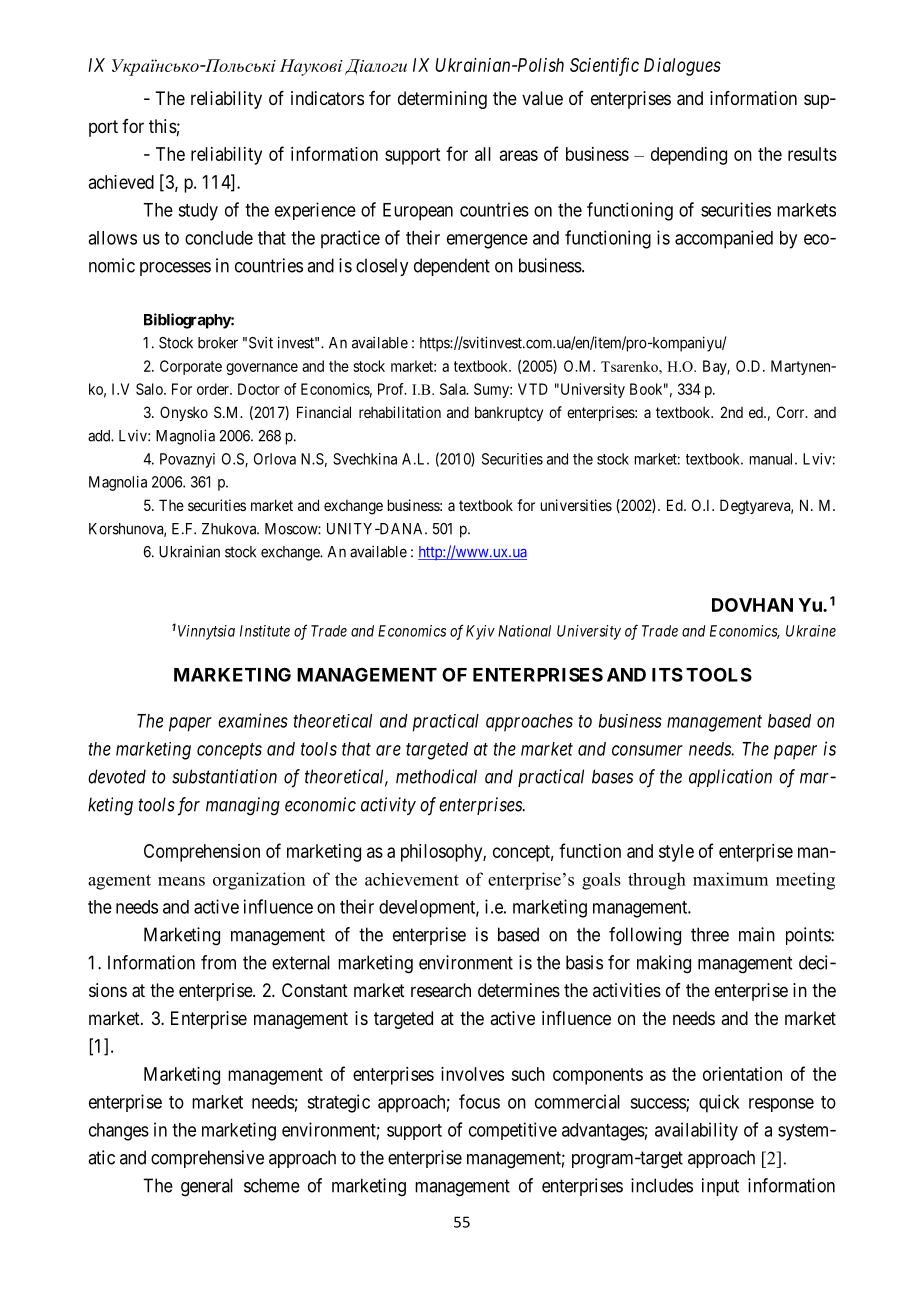 The width and height of the screenshot is (924, 1308). Describe the element at coordinates (811, 631) in the screenshot. I see `Ukraine` at that location.
